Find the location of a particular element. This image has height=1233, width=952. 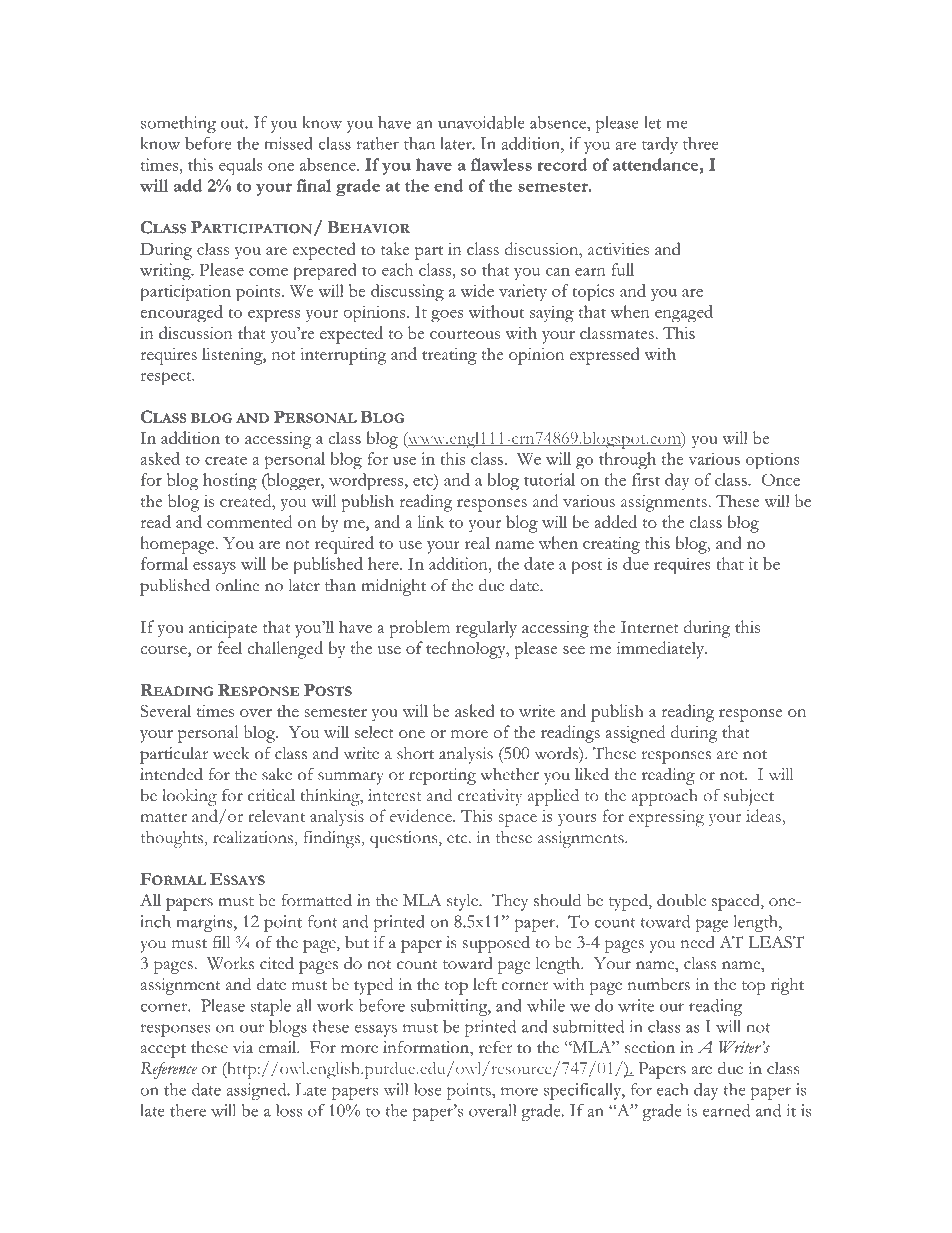

three is located at coordinates (701, 143).
